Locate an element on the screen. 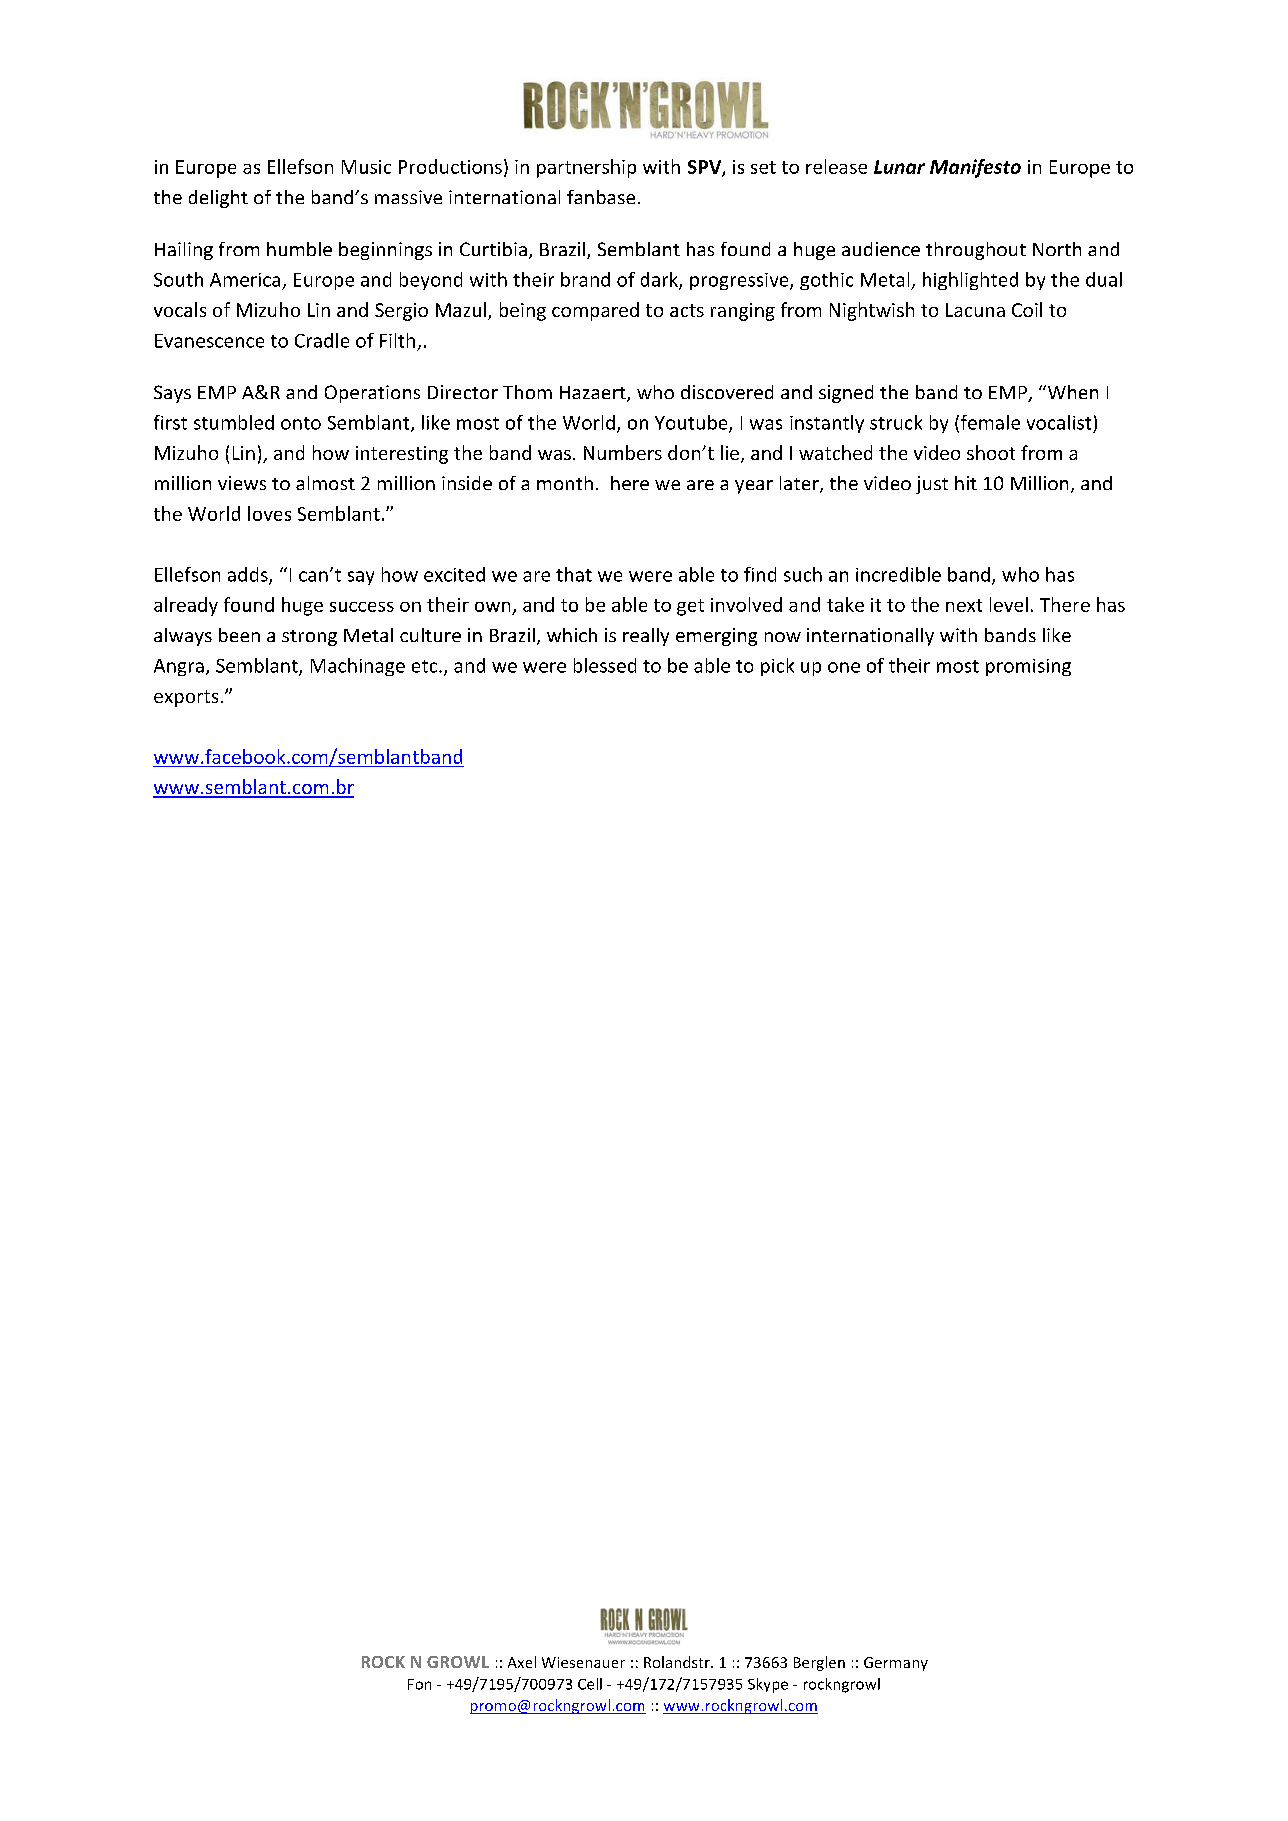 This screenshot has width=1288, height=1821. promising is located at coordinates (1028, 667).
